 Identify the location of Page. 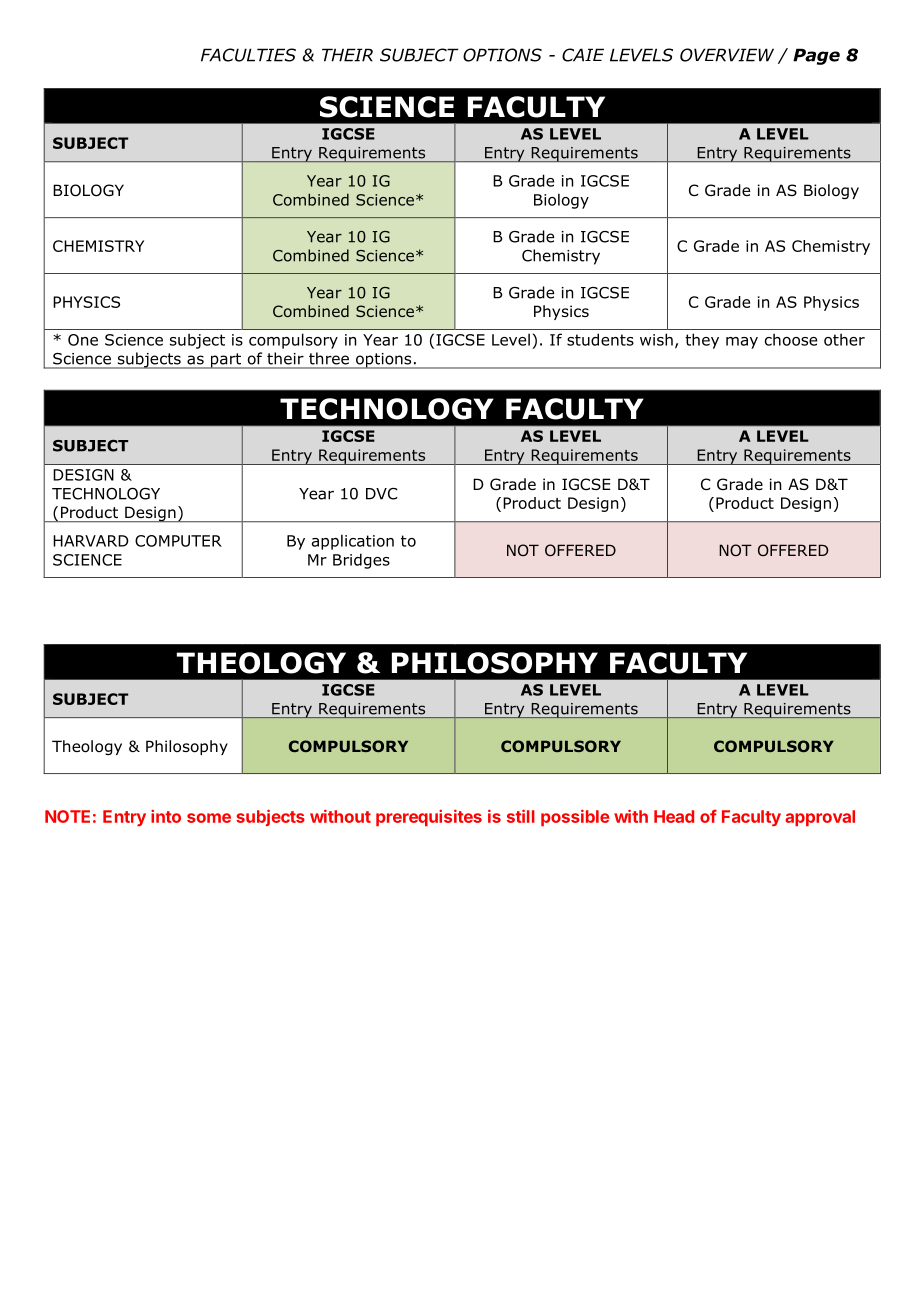
(816, 56).
